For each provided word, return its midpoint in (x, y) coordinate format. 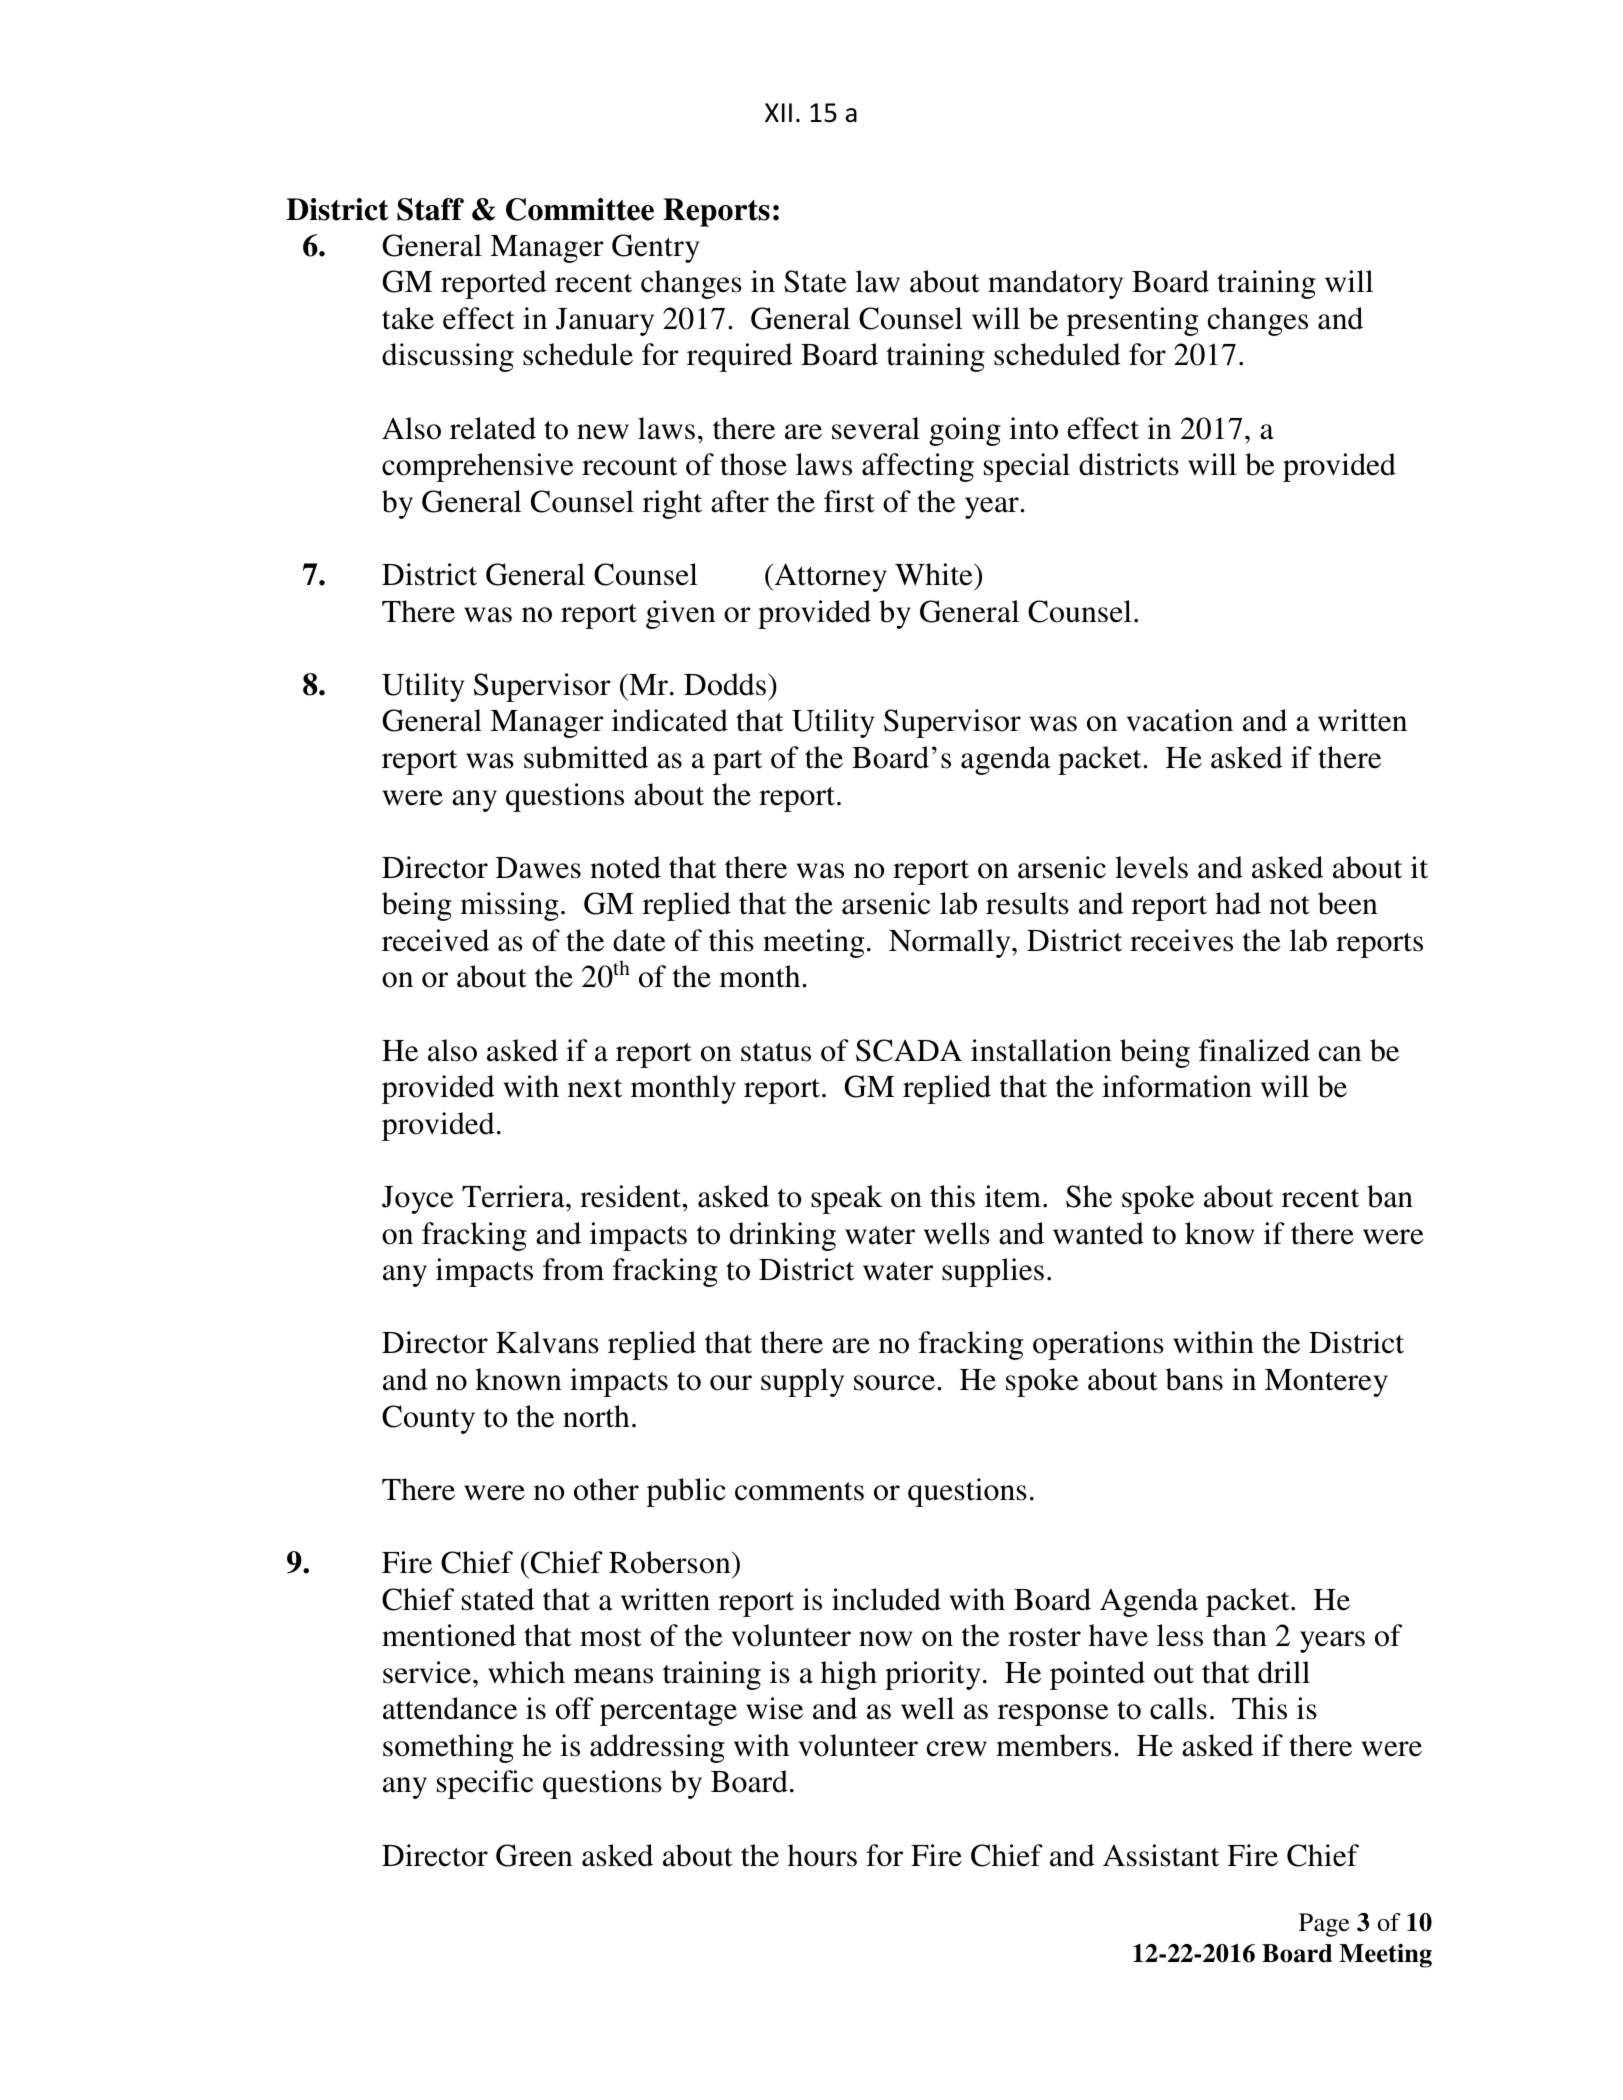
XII (778, 112)
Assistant (1161, 1855)
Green (534, 1855)
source (896, 1383)
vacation (1179, 720)
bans (1194, 1379)
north (596, 1416)
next (595, 1088)
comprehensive (478, 467)
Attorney (829, 577)
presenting (1133, 321)
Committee (580, 209)
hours (822, 1855)
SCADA (909, 1050)
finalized (1254, 1050)
